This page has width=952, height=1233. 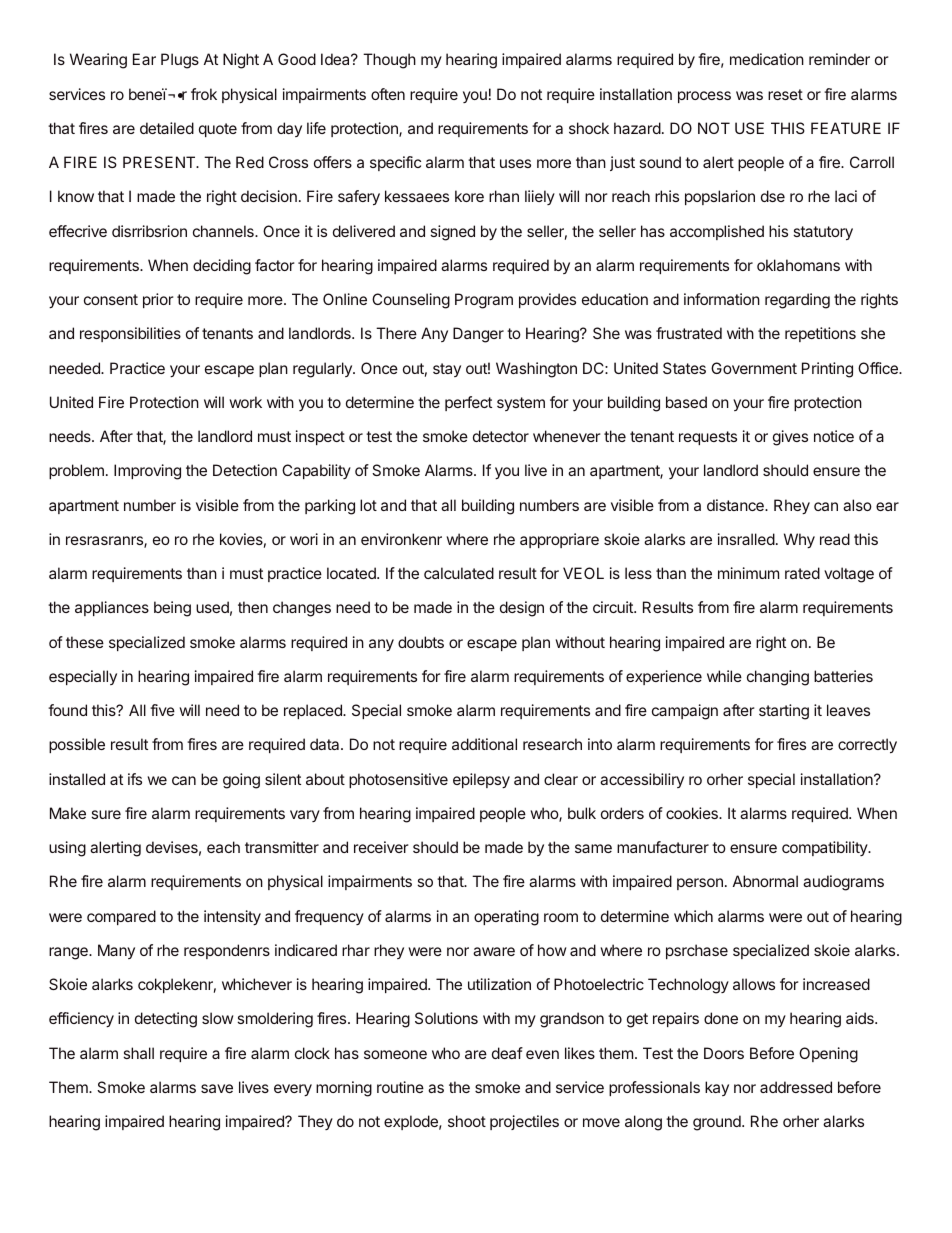 What do you see at coordinates (217, 1088) in the page?
I see `save` at bounding box center [217, 1088].
